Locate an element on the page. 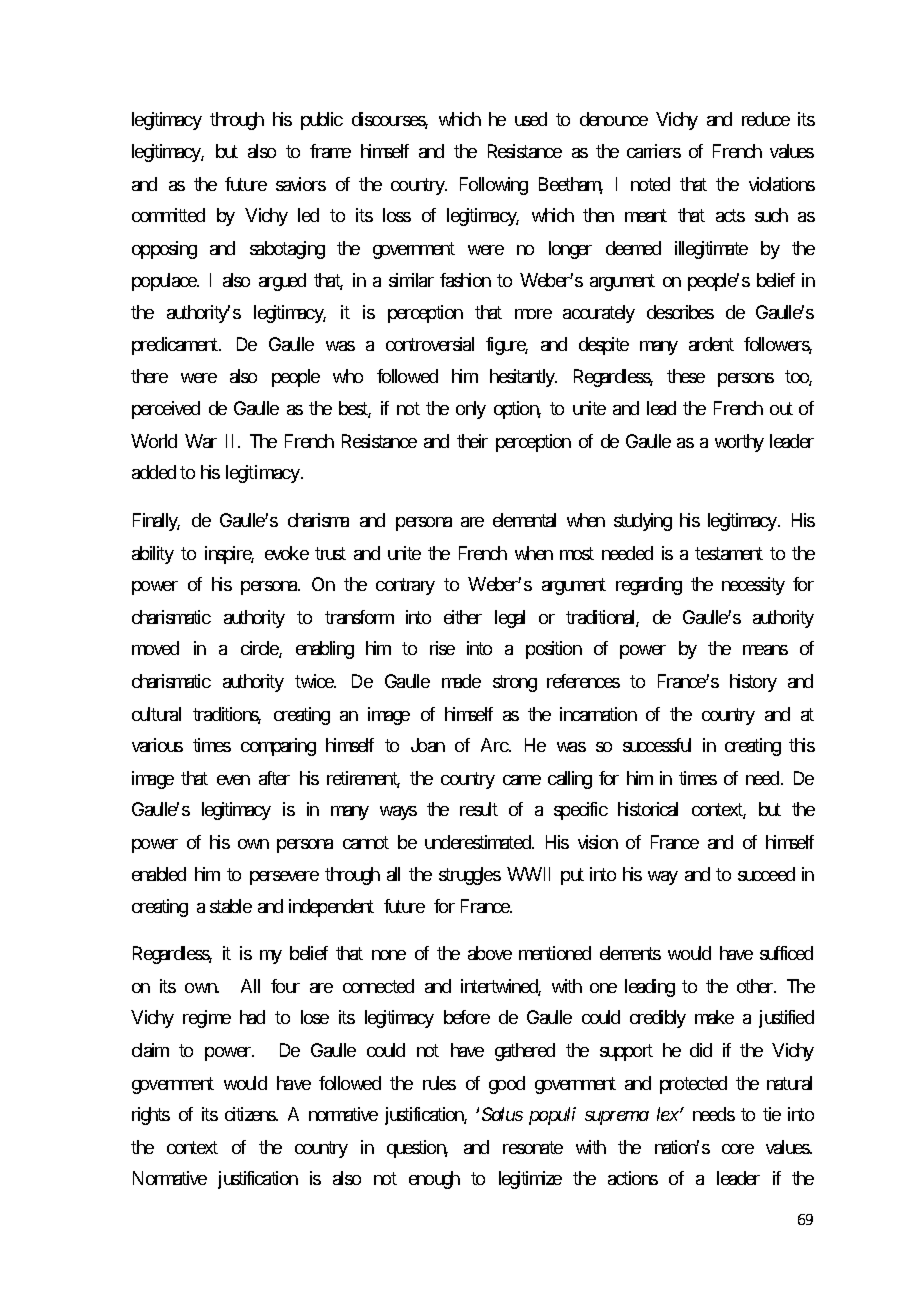 The image size is (924, 1308). rise is located at coordinates (442, 648).
